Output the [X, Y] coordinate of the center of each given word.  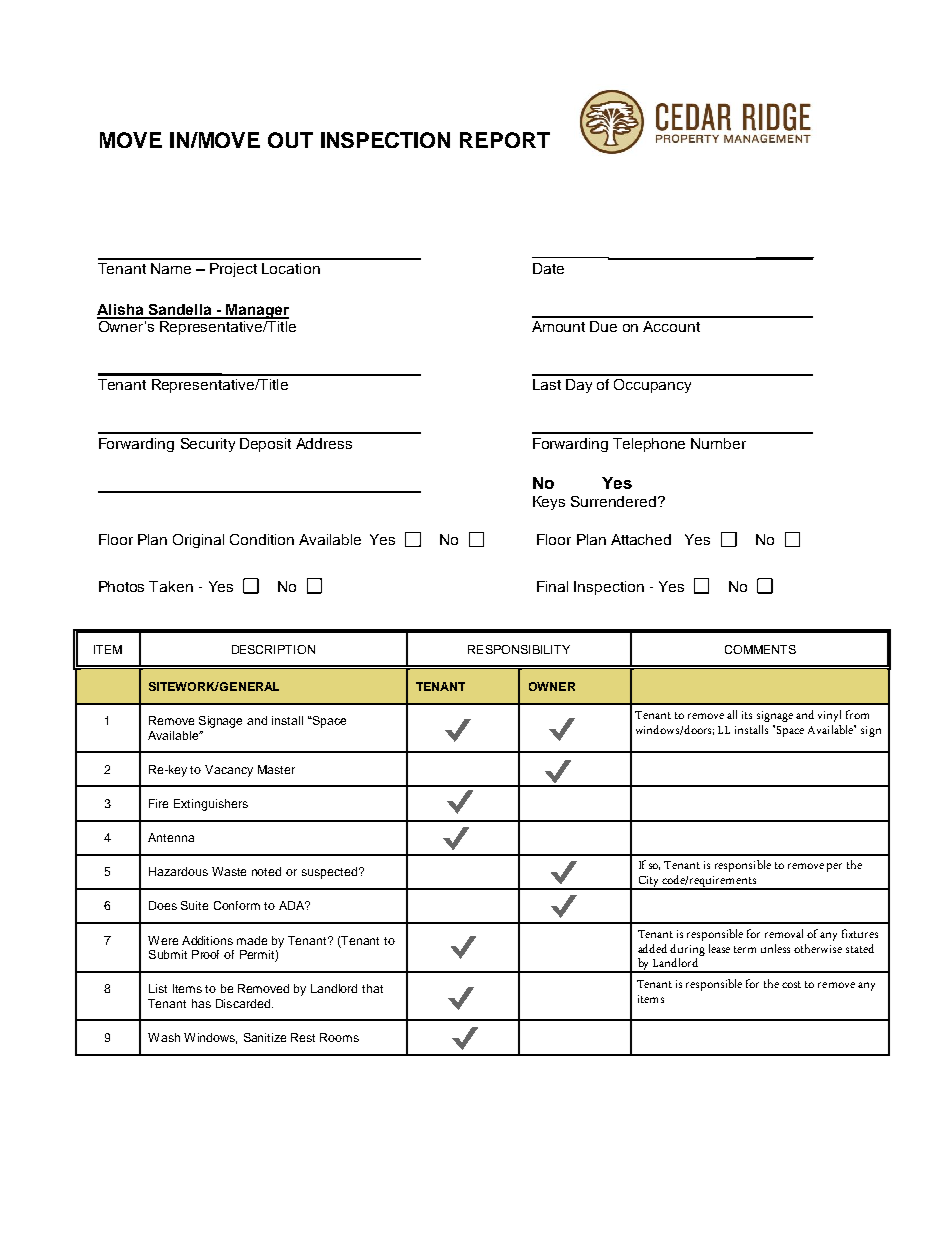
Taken [171, 586]
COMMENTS [760, 649]
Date [548, 268]
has [201, 1003]
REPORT [505, 140]
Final [552, 586]
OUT [290, 140]
